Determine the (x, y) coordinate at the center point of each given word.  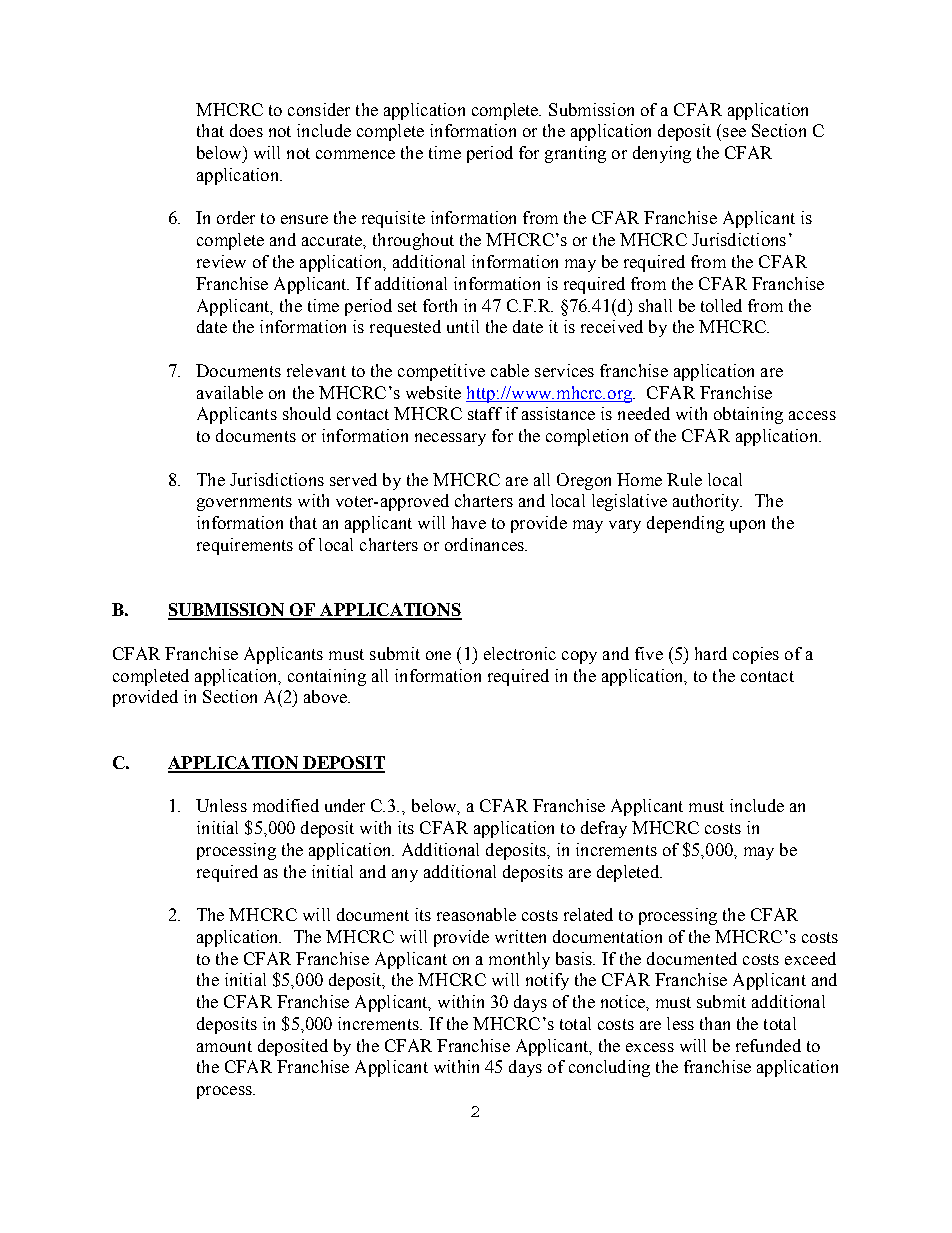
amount (224, 1046)
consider (319, 109)
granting (575, 154)
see (734, 132)
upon (747, 526)
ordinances (485, 544)
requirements (245, 546)
